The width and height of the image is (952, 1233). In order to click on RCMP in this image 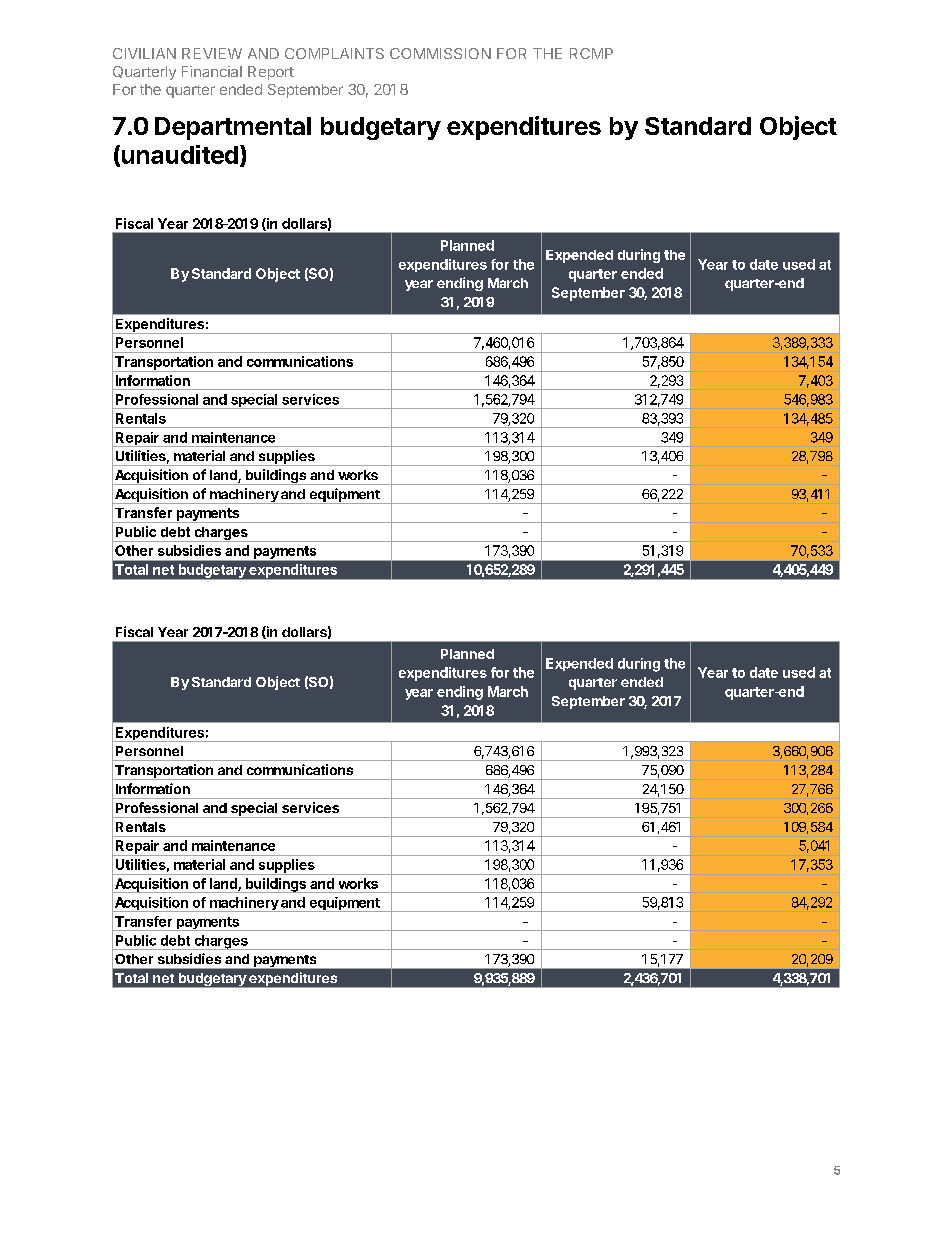, I will do `click(591, 53)`.
